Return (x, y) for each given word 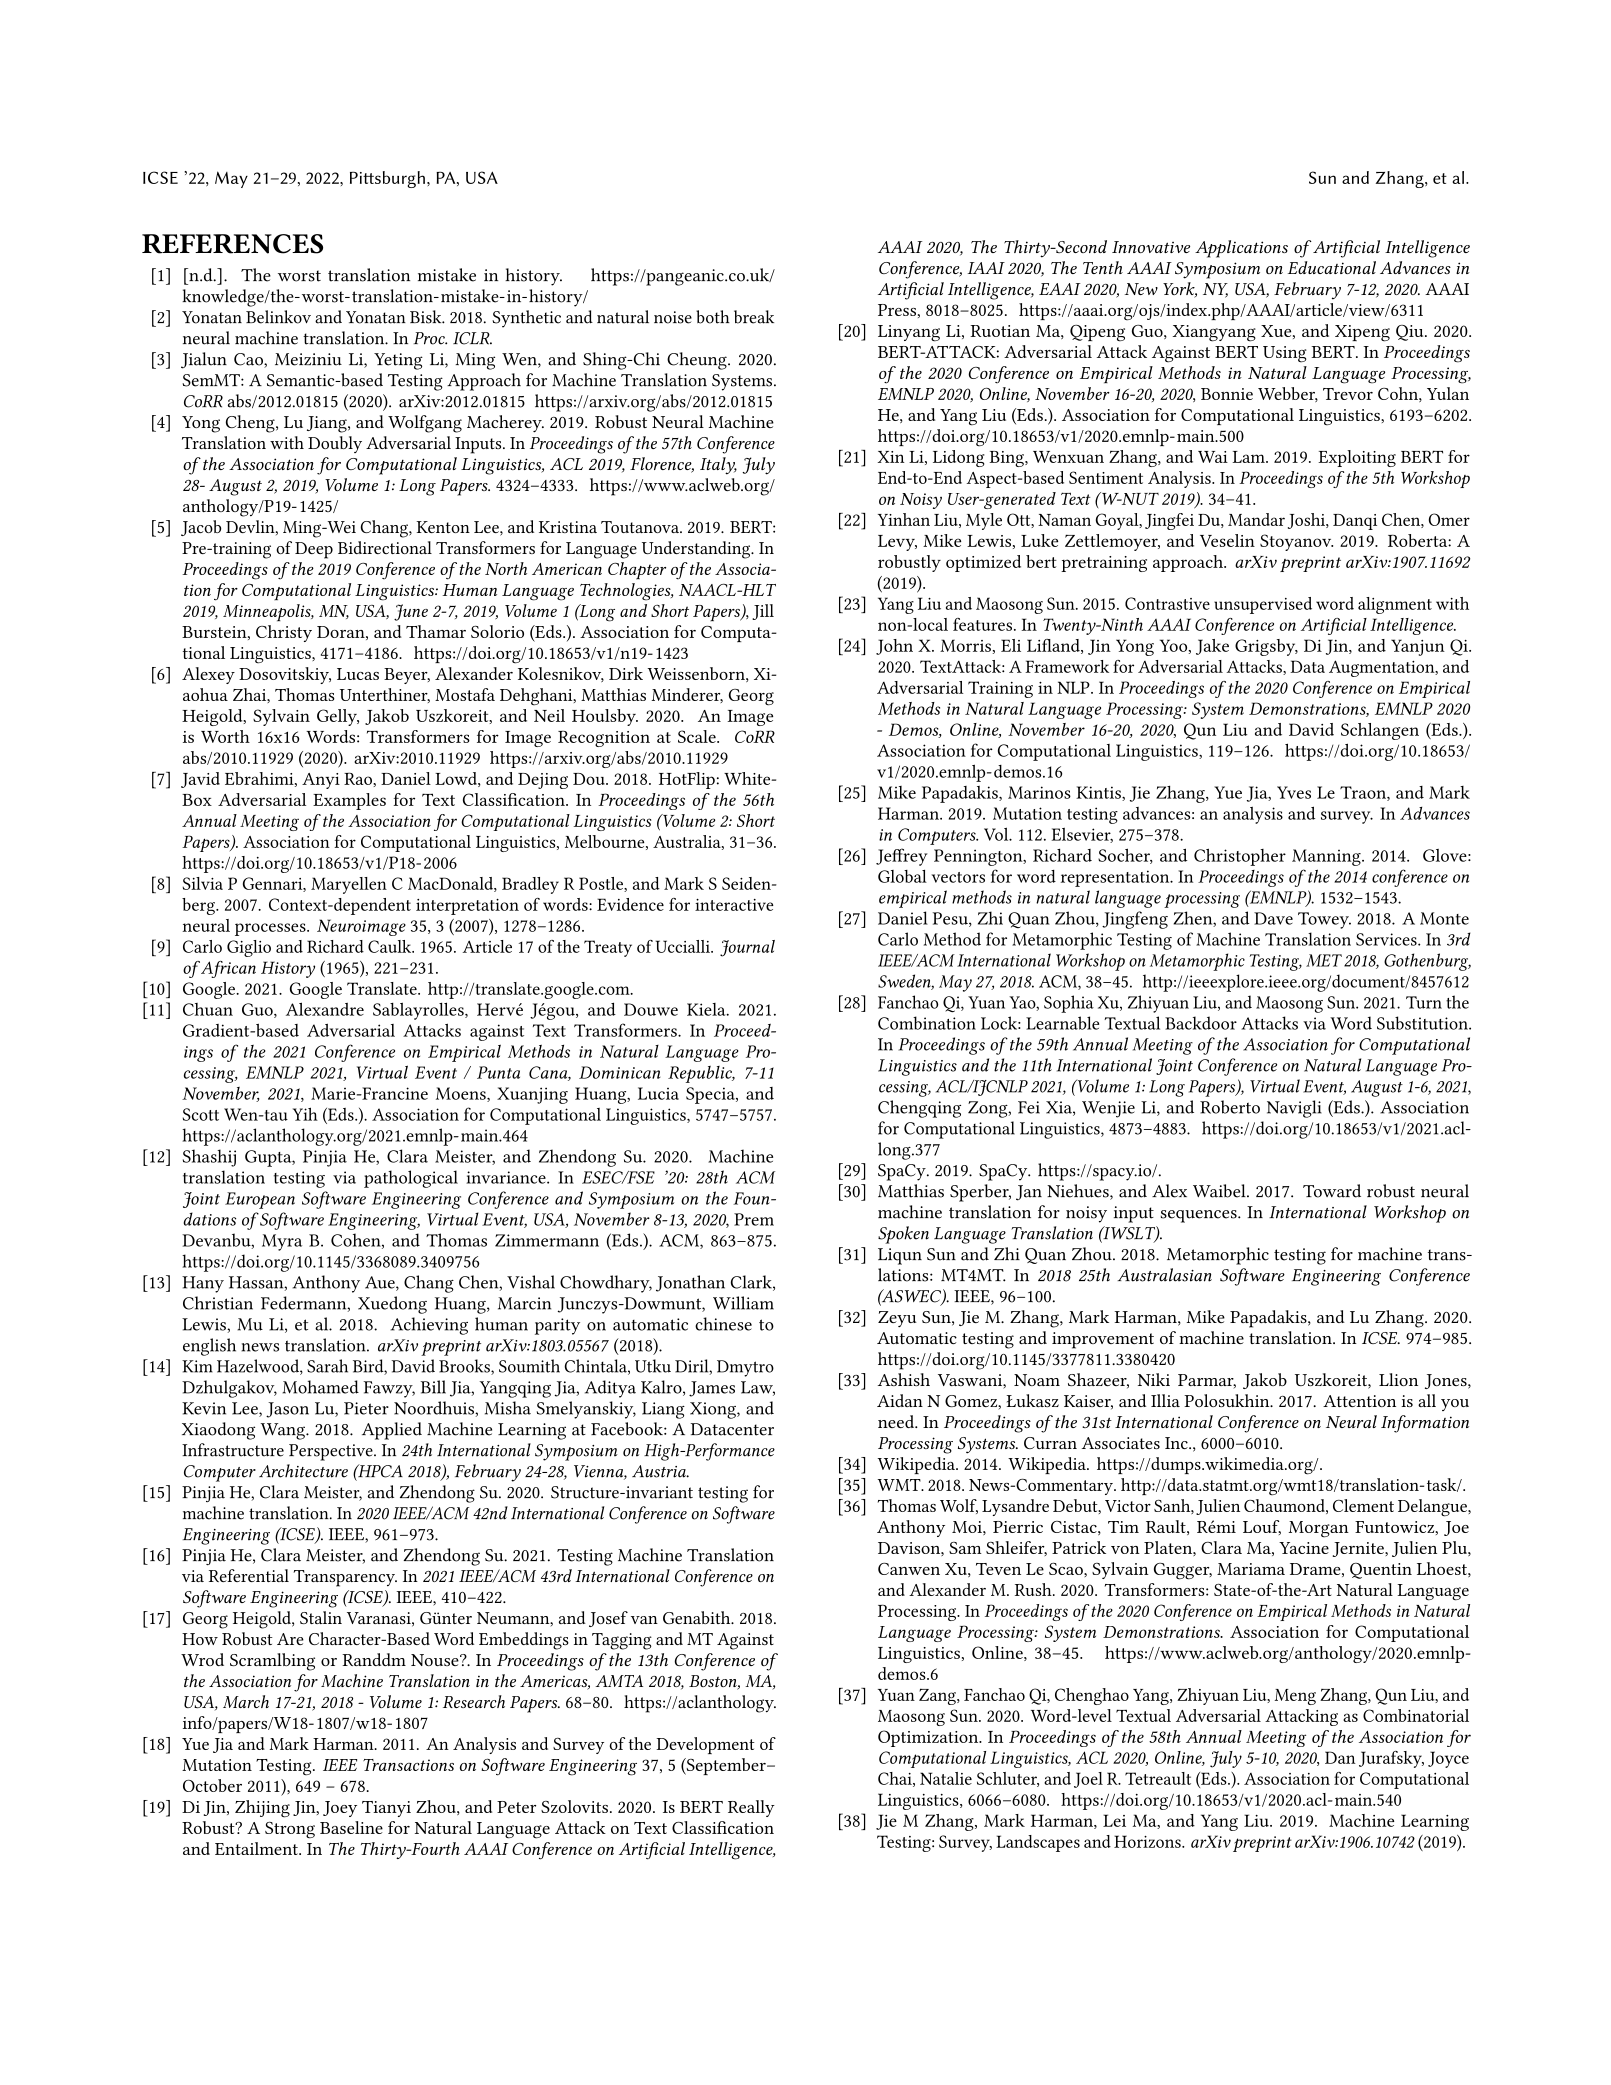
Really (751, 1808)
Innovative (1151, 247)
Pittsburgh (387, 179)
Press (897, 310)
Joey (340, 1809)
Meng (1295, 1697)
